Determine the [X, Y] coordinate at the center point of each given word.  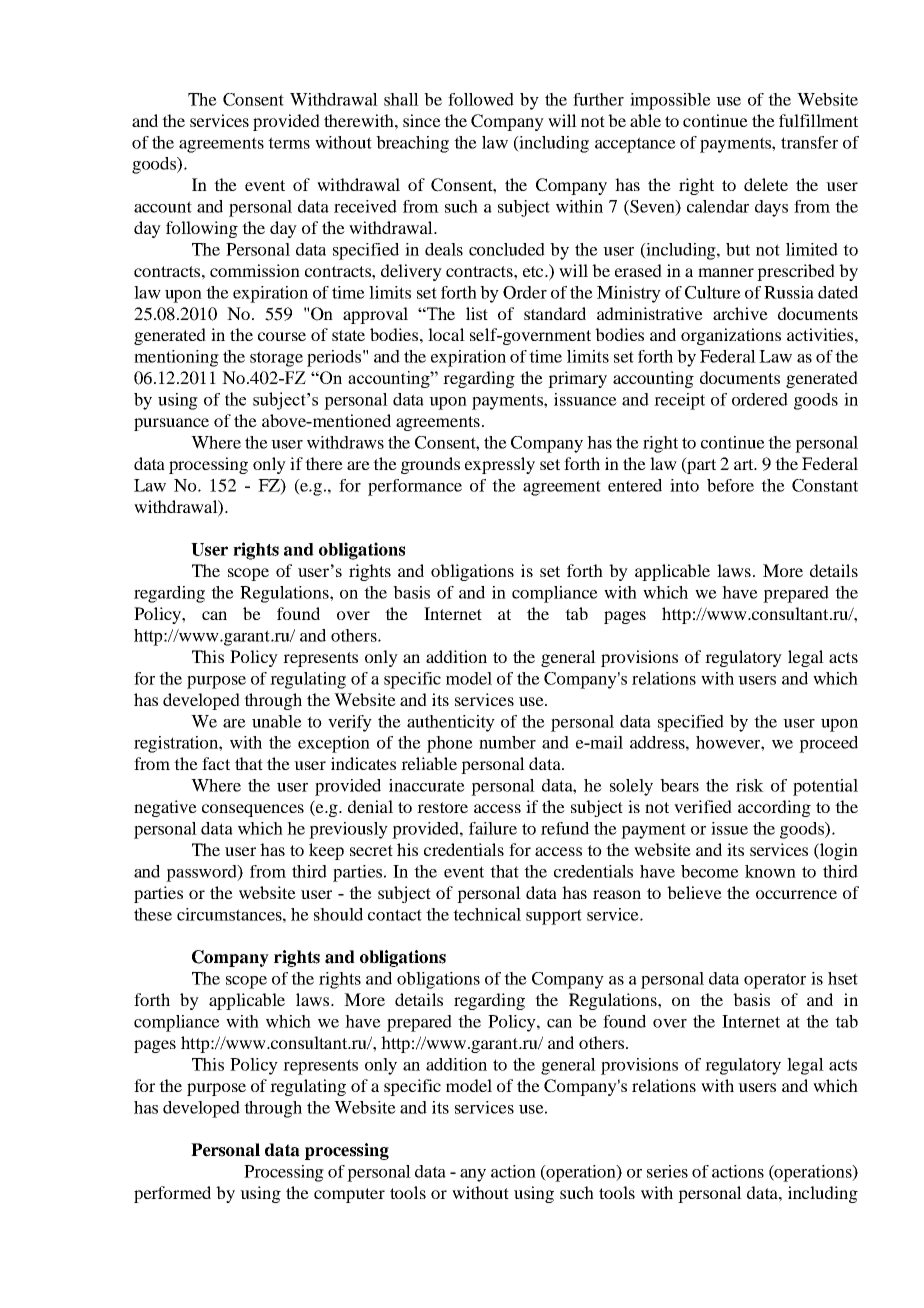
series [667, 1171]
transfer [809, 142]
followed [481, 99]
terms [289, 143]
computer [349, 1195]
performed [172, 1194]
